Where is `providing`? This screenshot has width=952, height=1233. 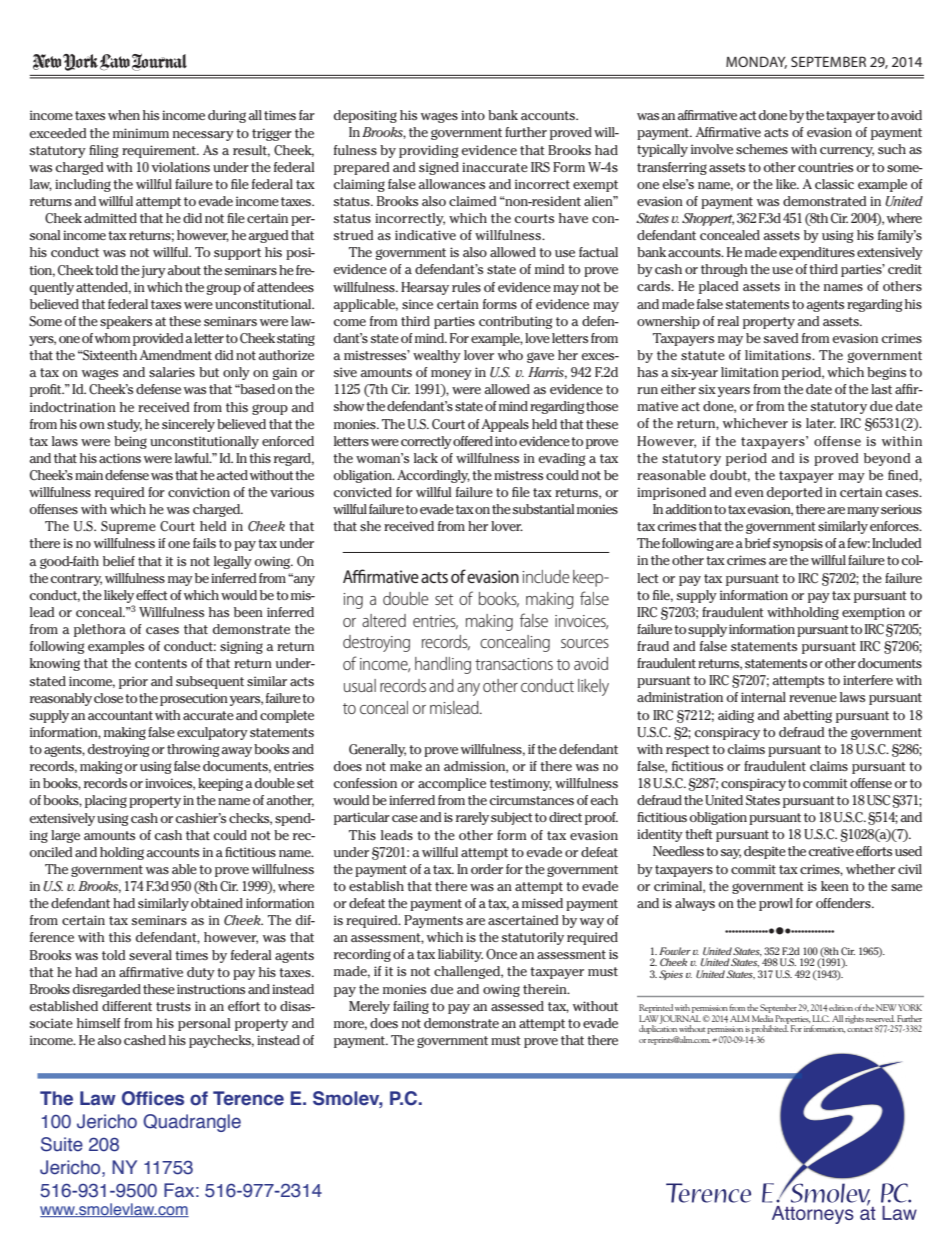 providing is located at coordinates (429, 151).
